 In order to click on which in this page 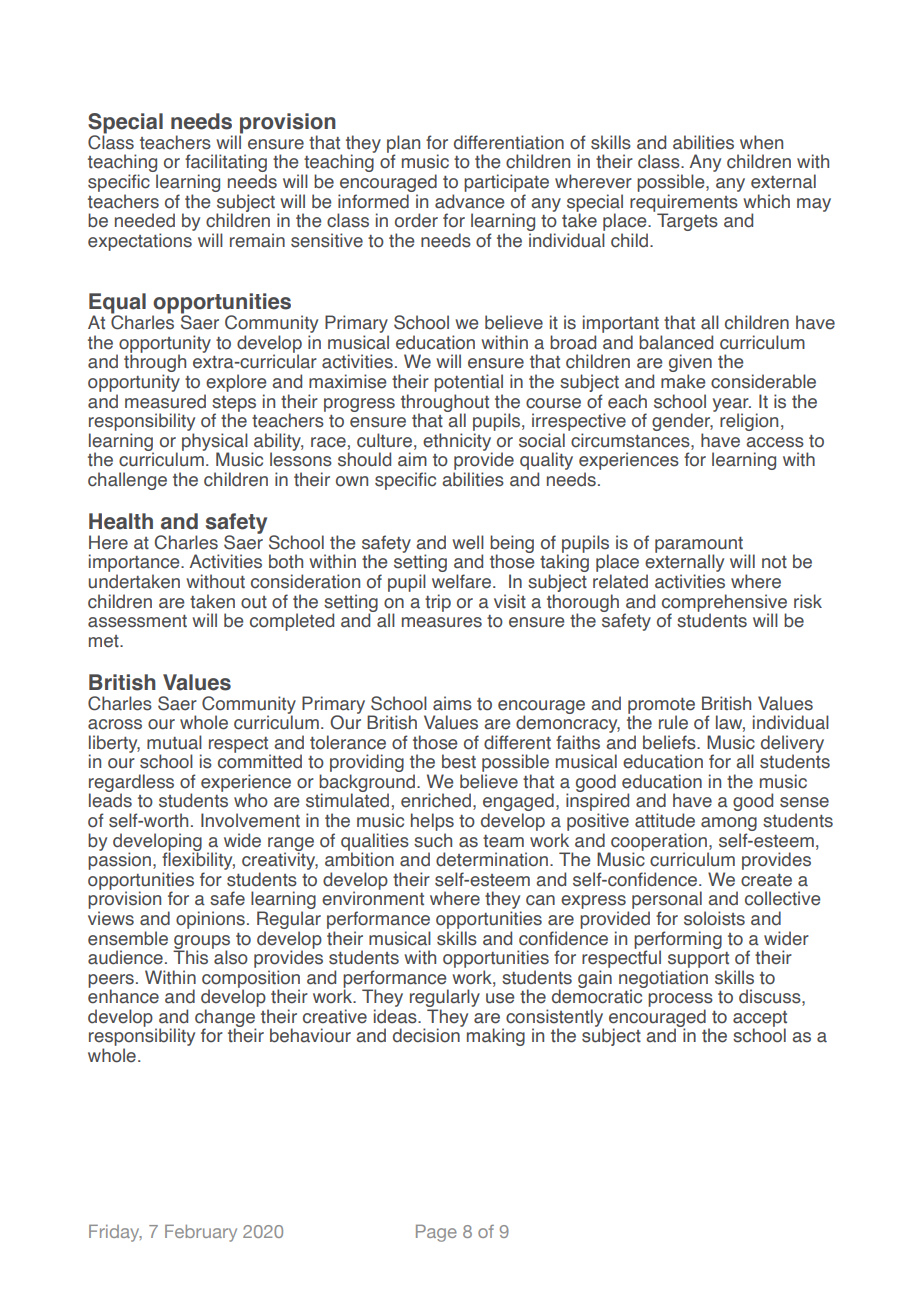, I will do `click(766, 201)`.
